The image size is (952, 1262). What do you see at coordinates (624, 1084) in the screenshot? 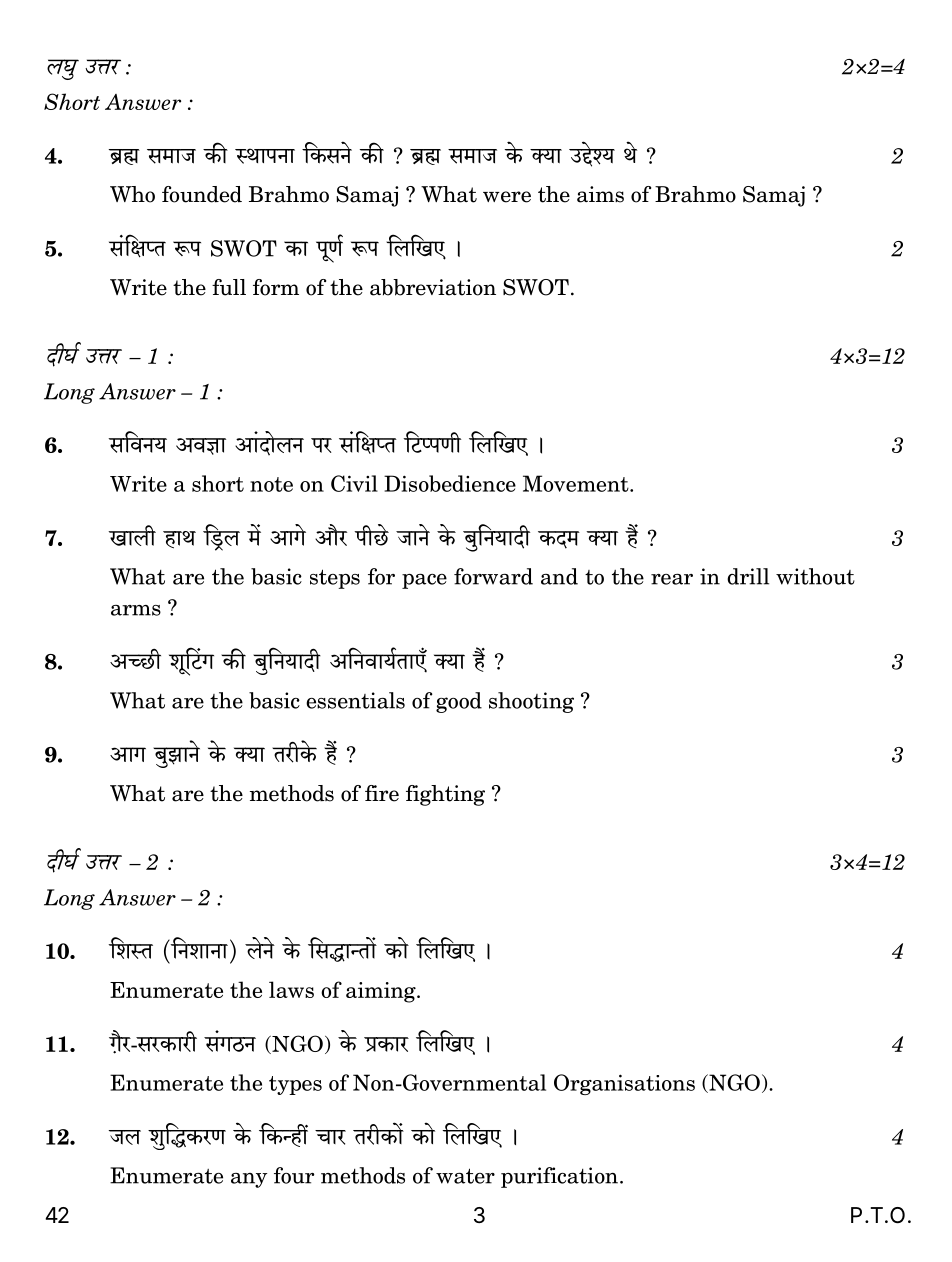
I see `Organisations` at bounding box center [624, 1084].
